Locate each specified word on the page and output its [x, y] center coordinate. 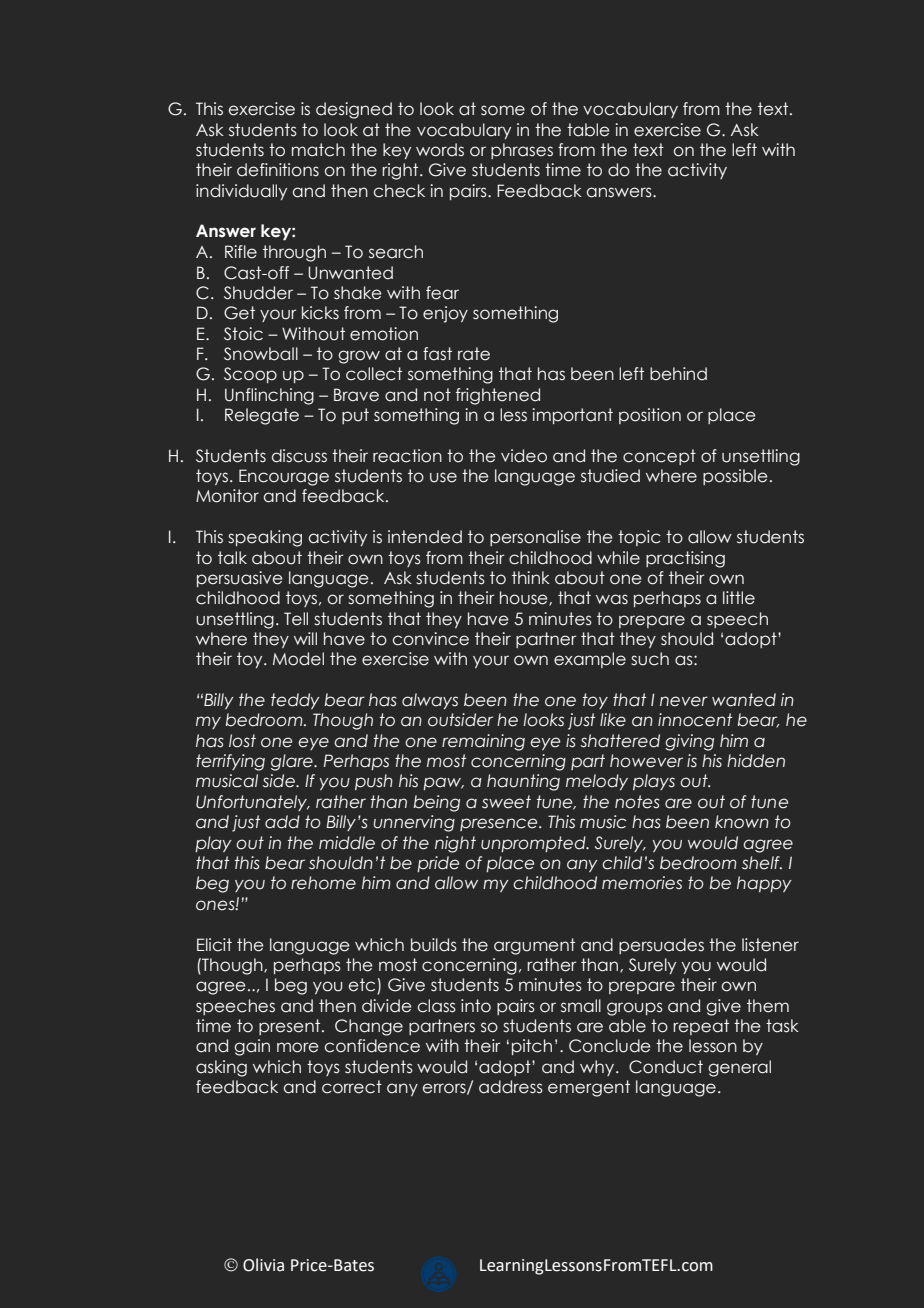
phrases [522, 151]
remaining [483, 742]
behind [678, 374]
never [684, 701]
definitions [278, 170]
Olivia [263, 1265]
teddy [295, 701]
